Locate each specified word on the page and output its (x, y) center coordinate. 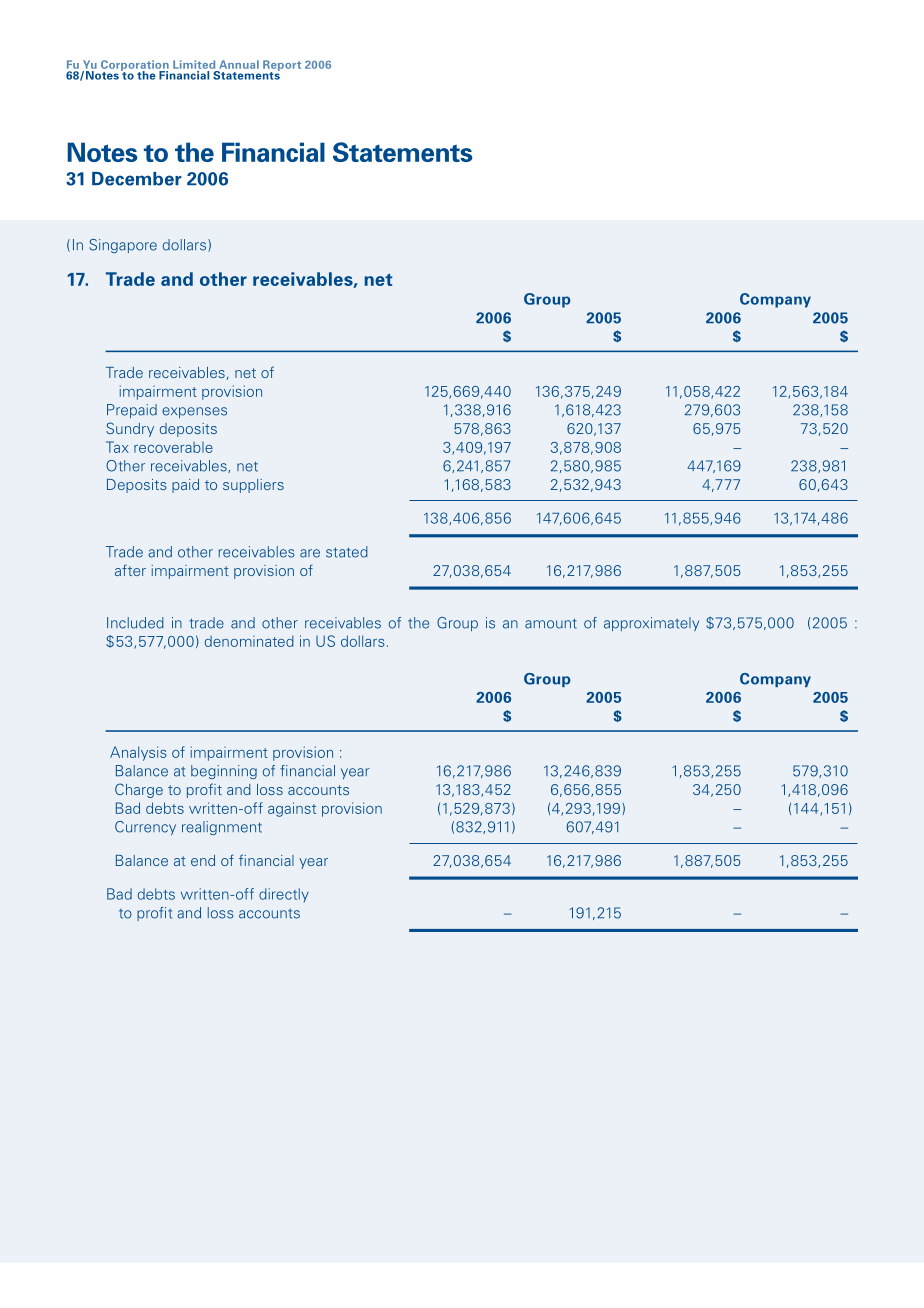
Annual (239, 64)
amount (551, 623)
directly (284, 895)
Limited (194, 64)
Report (282, 66)
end (203, 860)
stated (347, 552)
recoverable (173, 447)
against (292, 809)
